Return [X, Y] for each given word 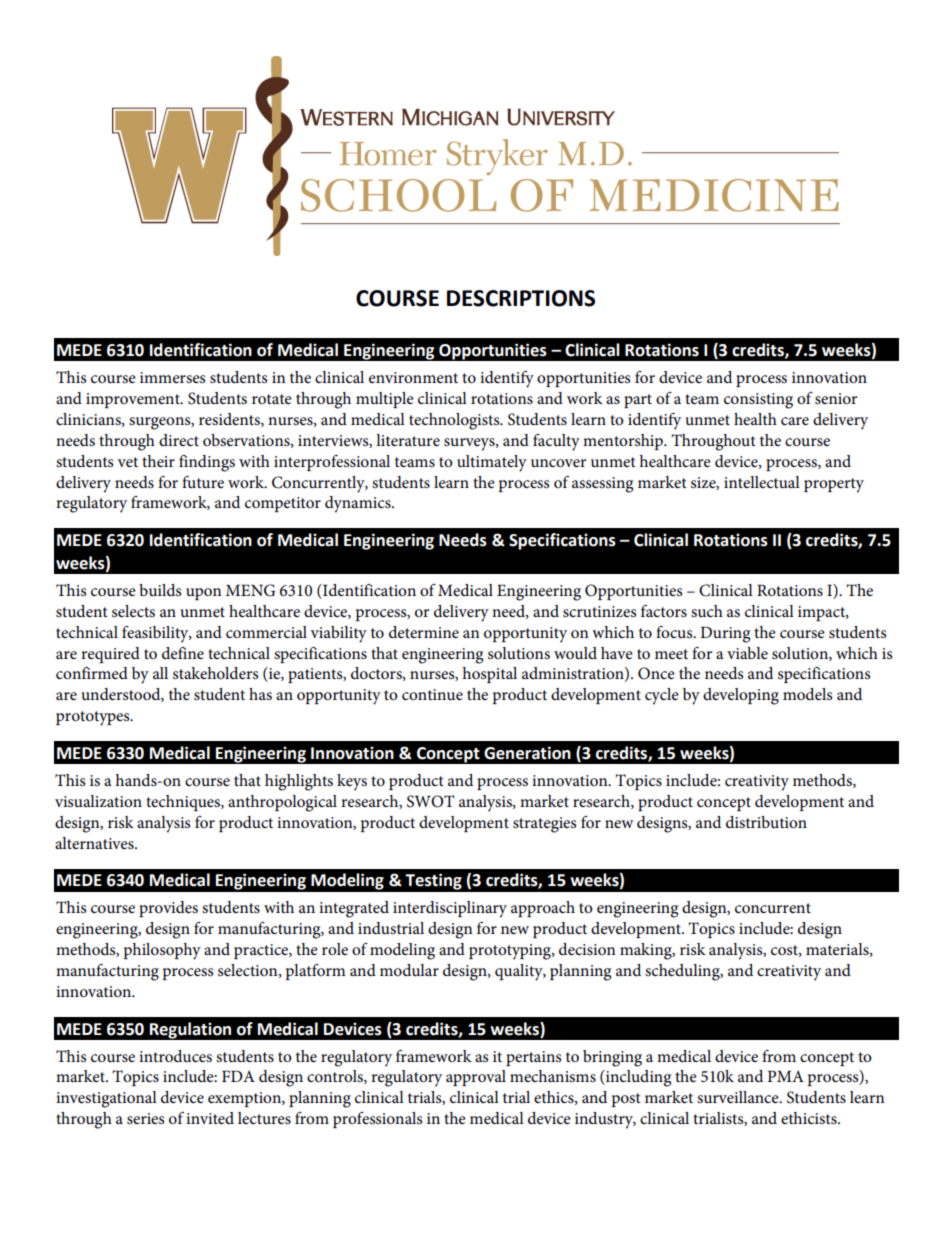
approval [476, 1078]
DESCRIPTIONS [521, 298]
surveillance [739, 1097]
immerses [172, 377]
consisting [758, 401]
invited [210, 1118]
